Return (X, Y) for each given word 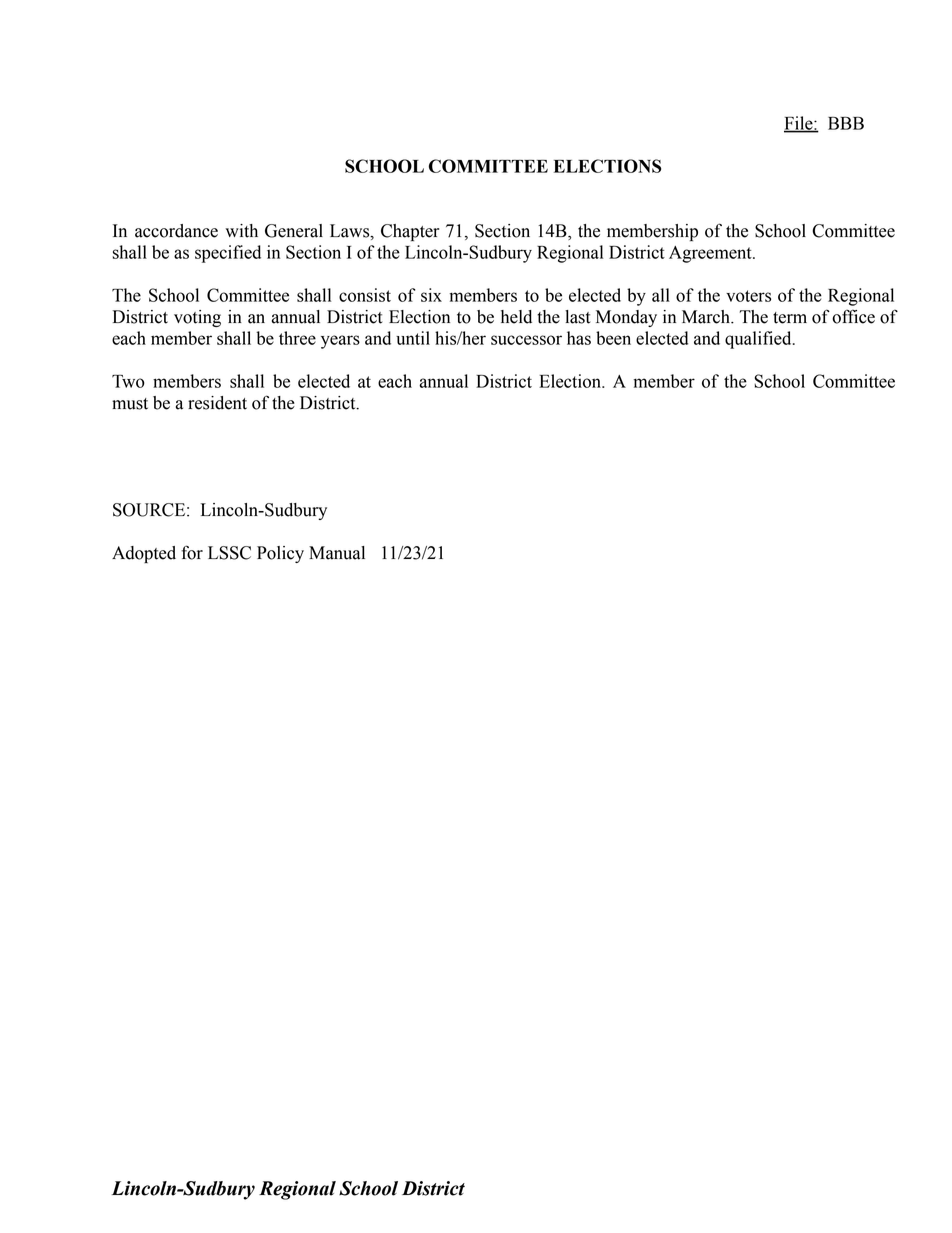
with (241, 231)
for (192, 552)
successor (526, 340)
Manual (337, 553)
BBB (846, 123)
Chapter (410, 232)
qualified (759, 340)
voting (197, 318)
